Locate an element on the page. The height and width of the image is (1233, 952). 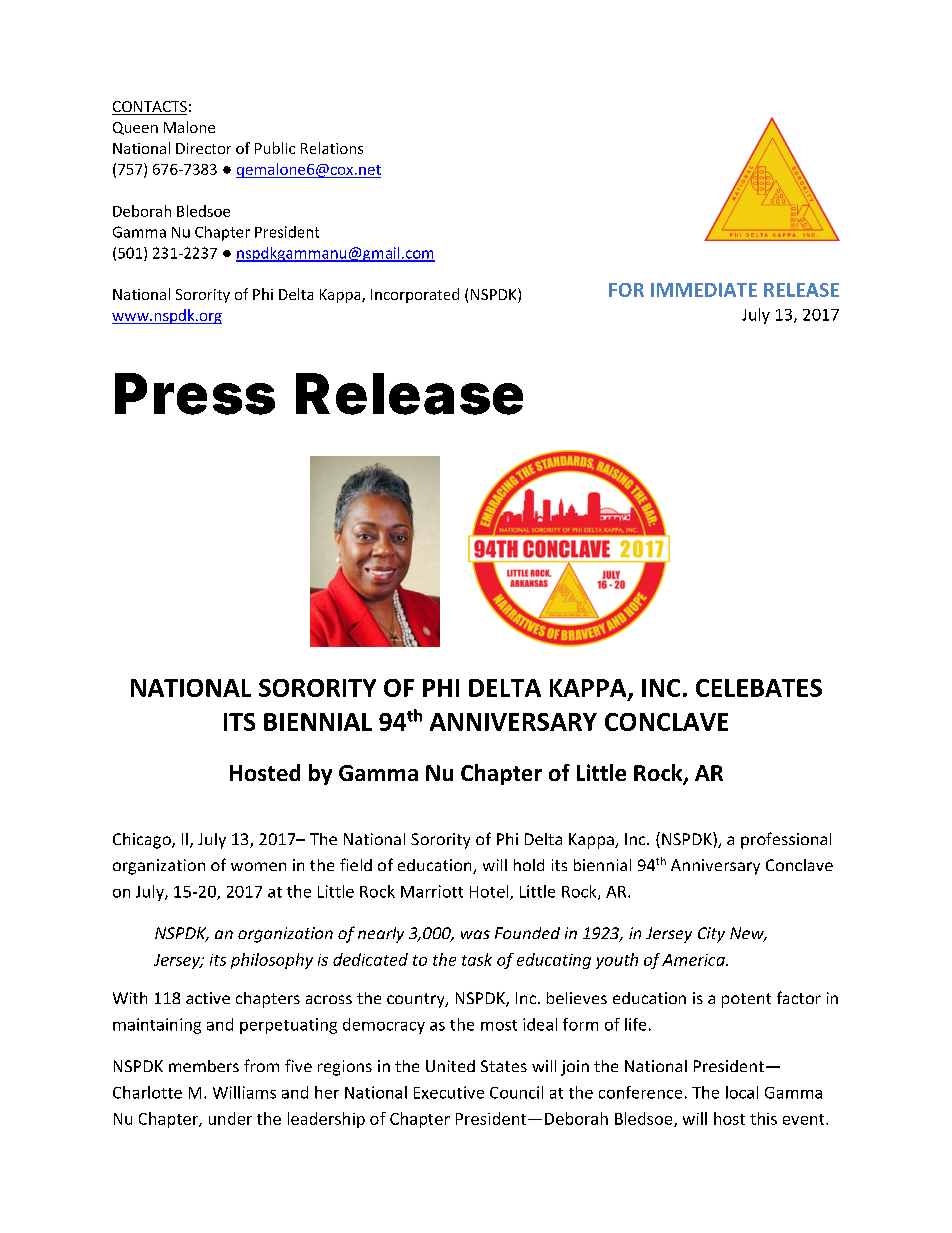
IMMEDIATE is located at coordinates (704, 290).
